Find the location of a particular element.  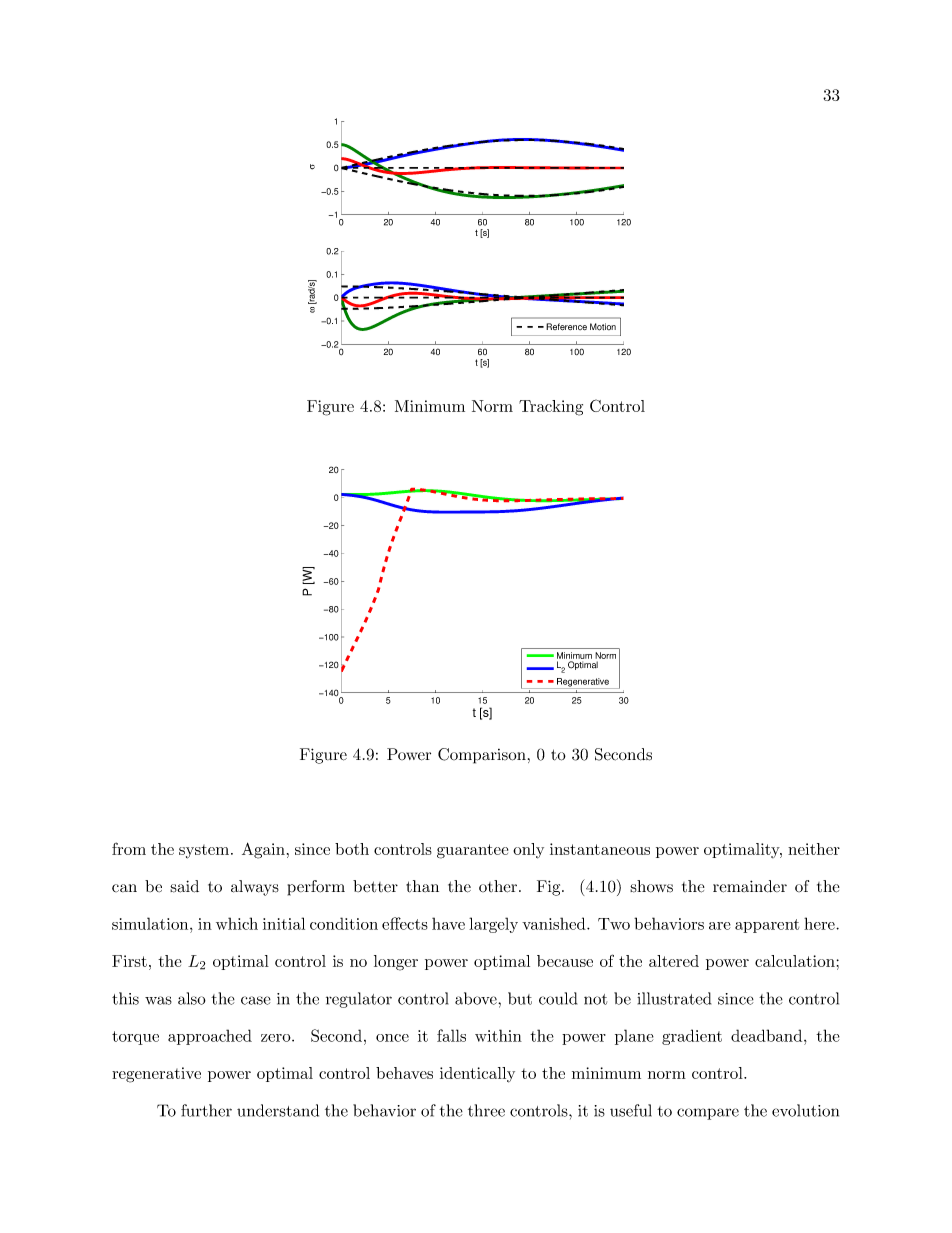

compare is located at coordinates (708, 1114).
